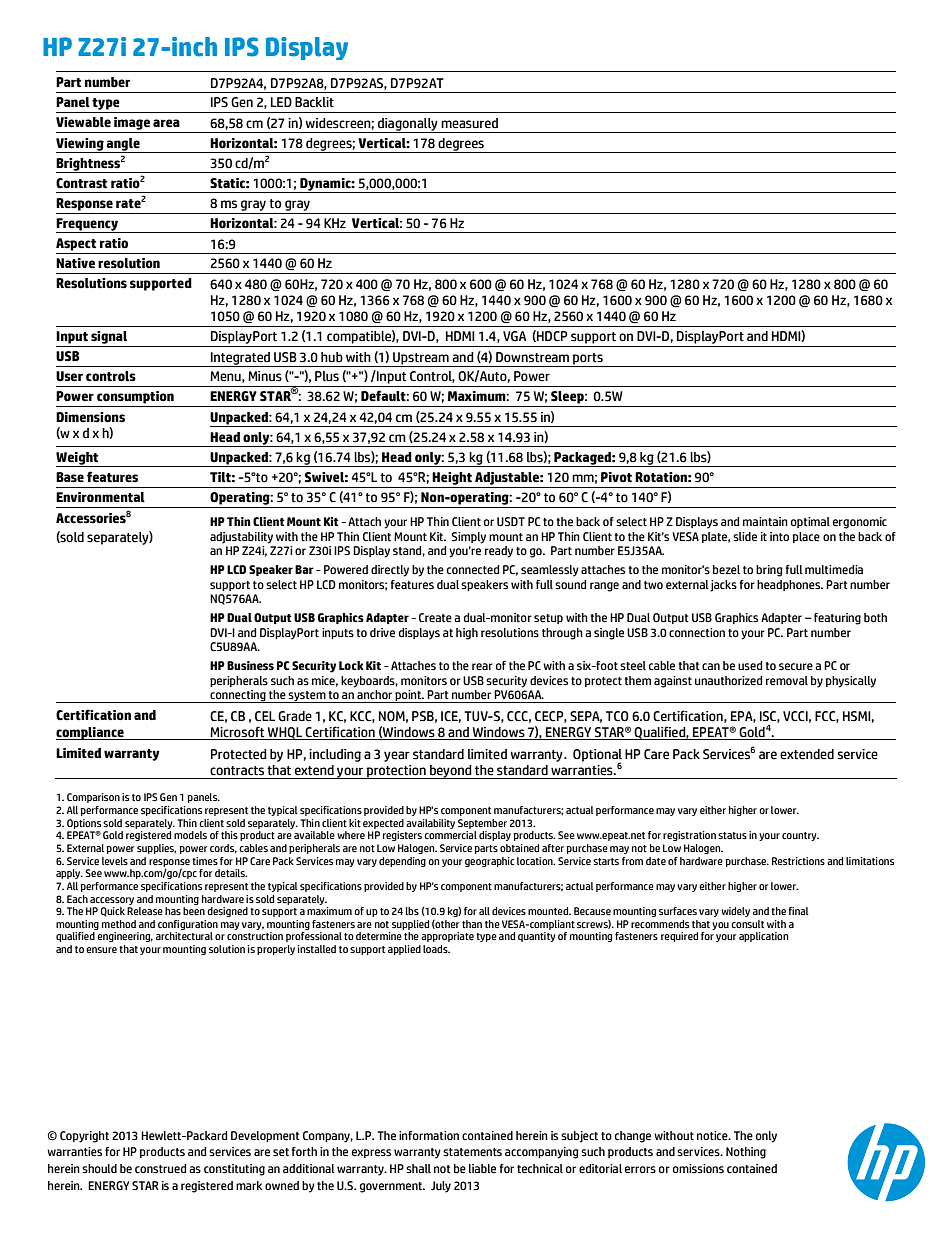 This screenshot has height=1233, width=952. I want to click on final, so click(798, 911).
